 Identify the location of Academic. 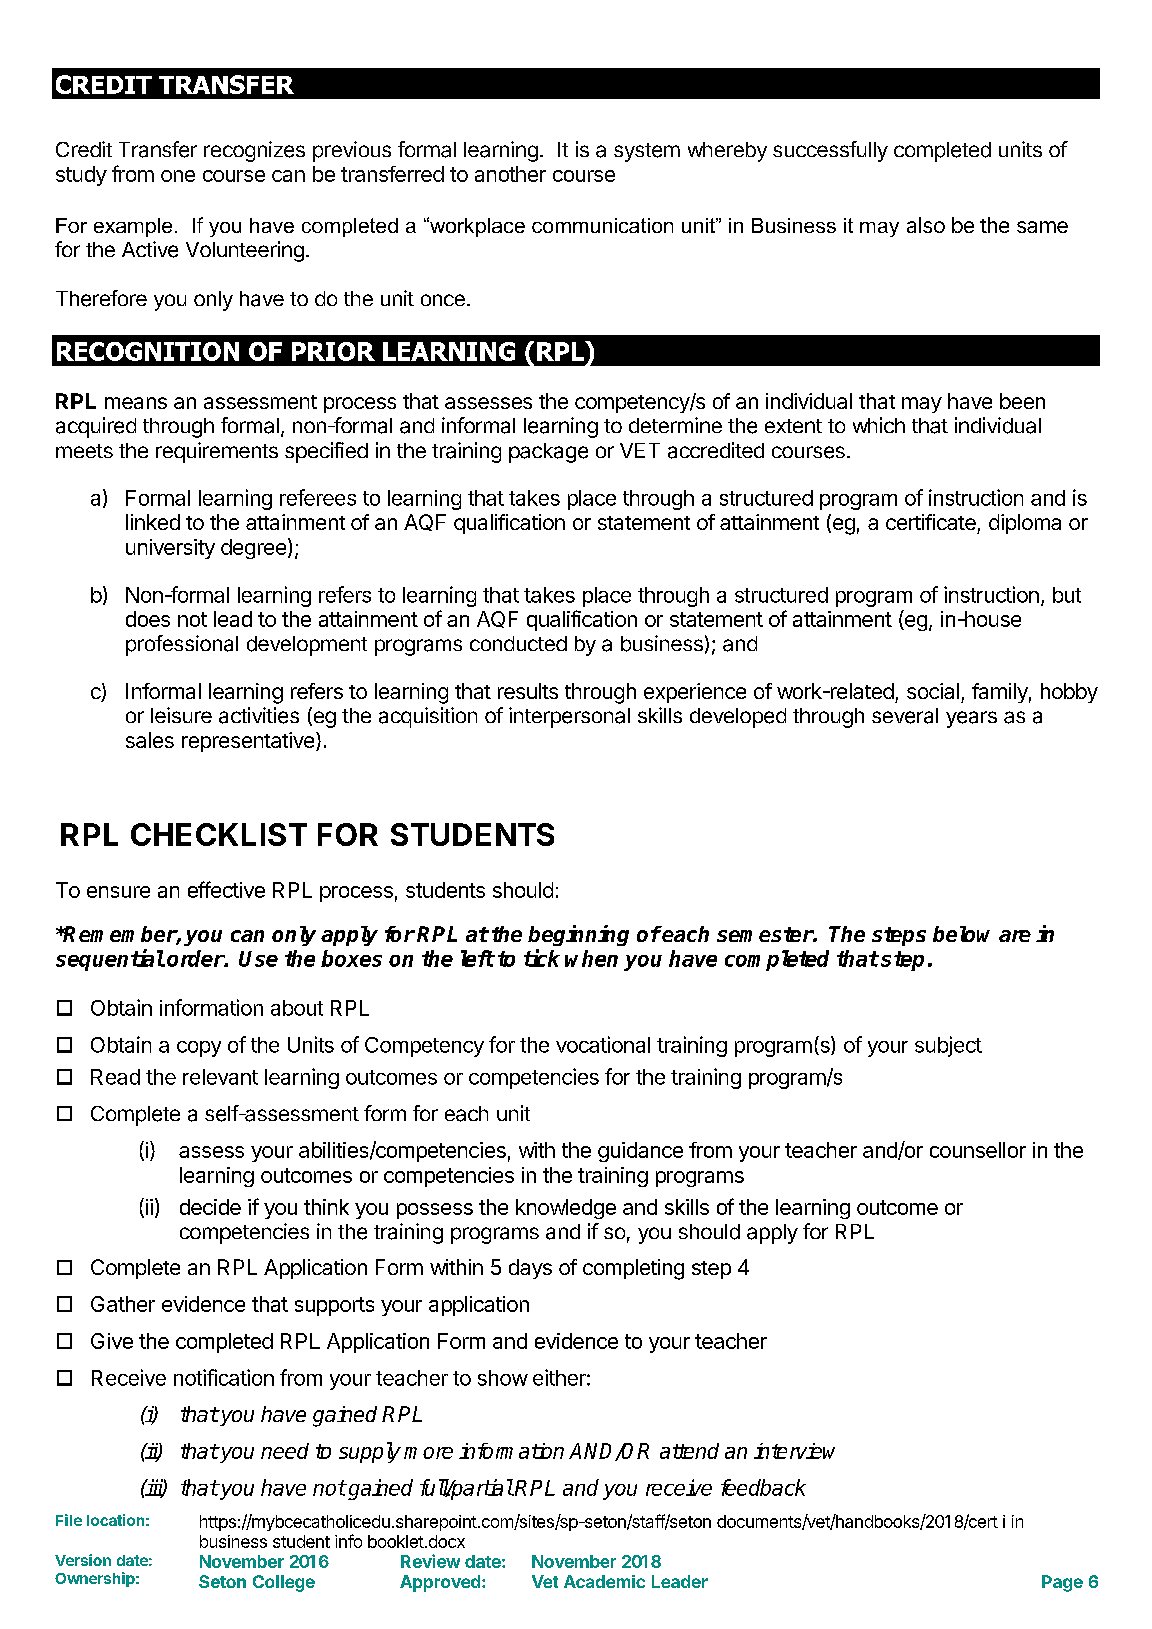
(604, 1581).
